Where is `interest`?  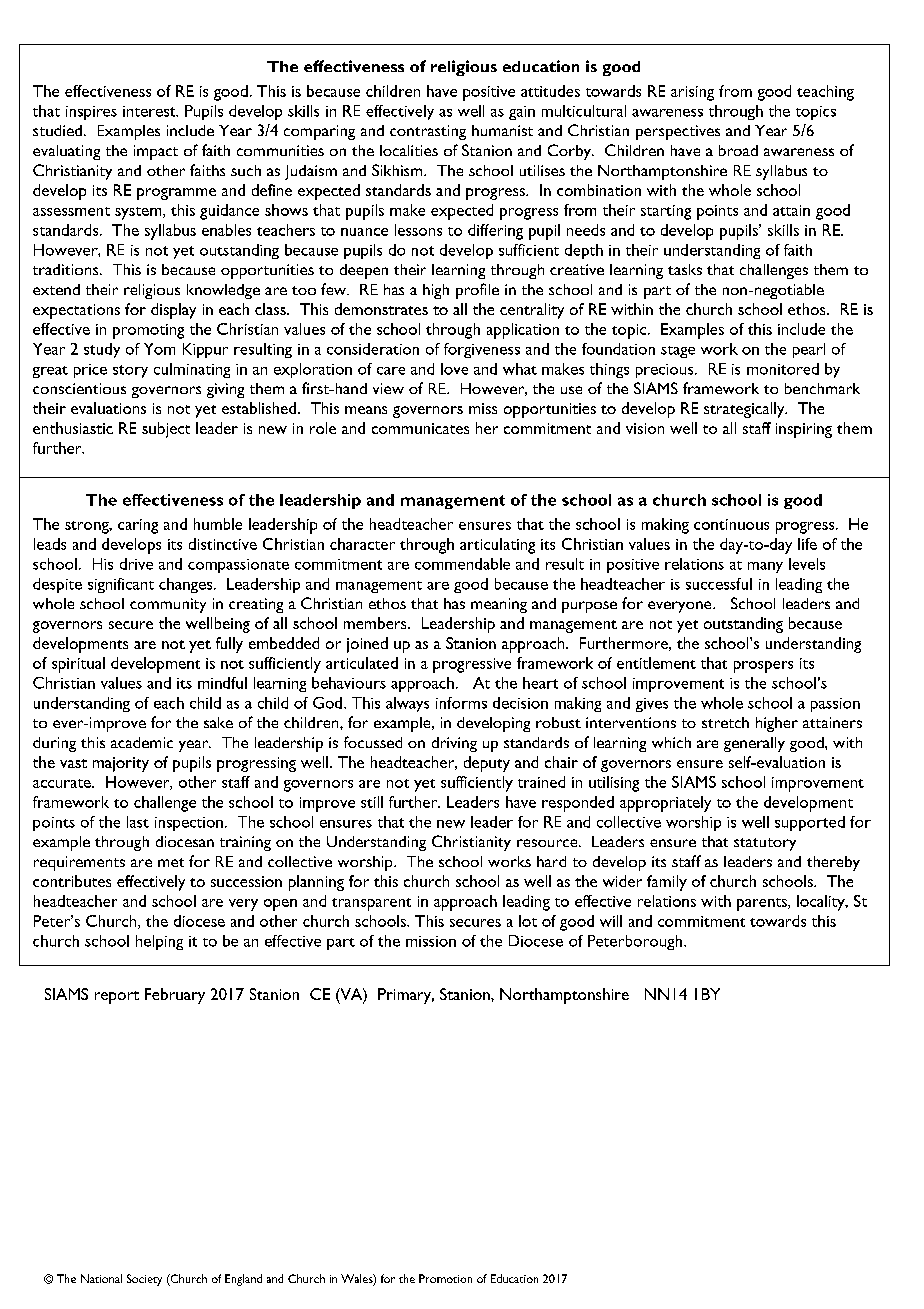
interest is located at coordinates (150, 111).
